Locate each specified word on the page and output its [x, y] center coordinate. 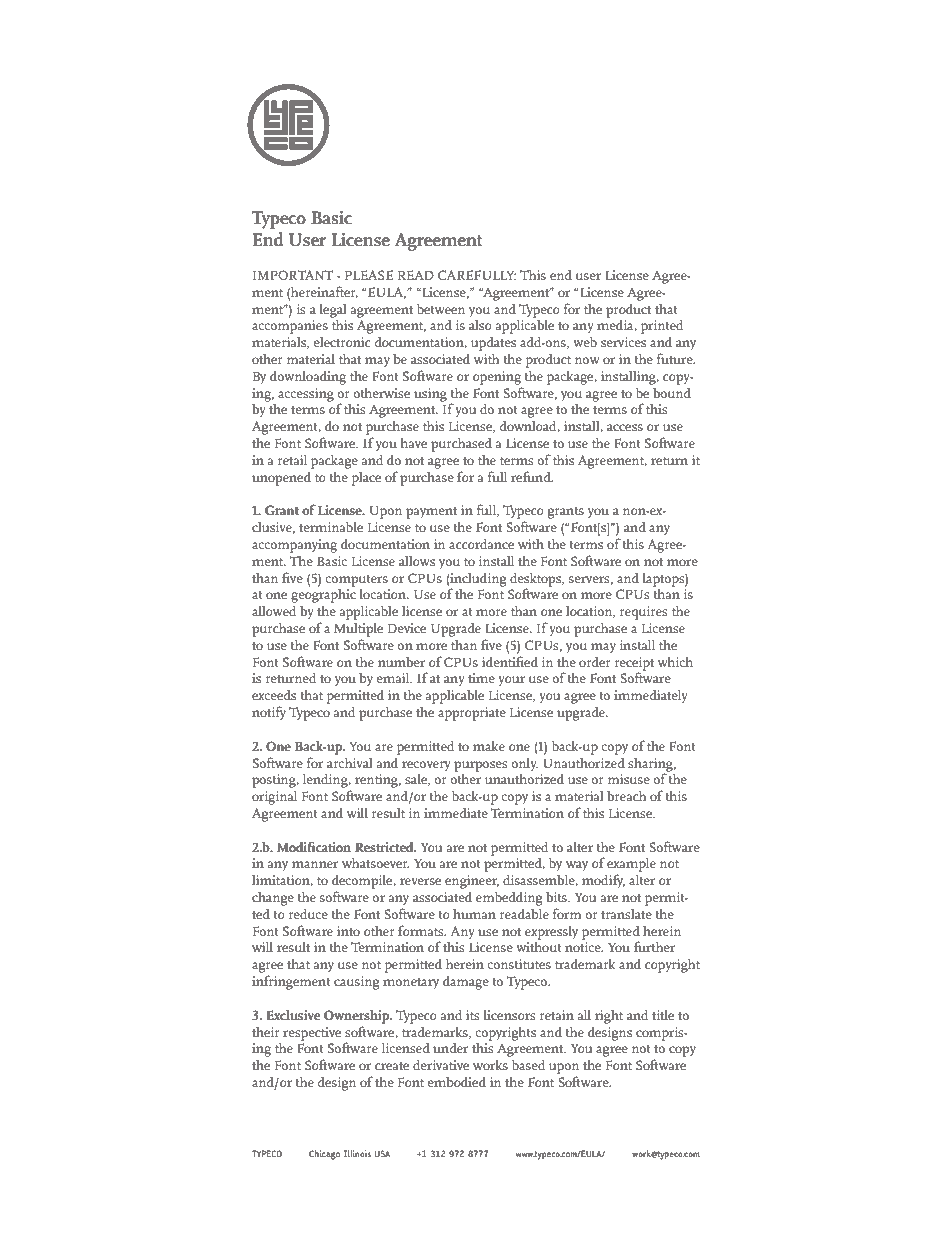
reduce [308, 913]
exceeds [274, 695]
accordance [481, 543]
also [480, 325]
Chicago [324, 1155]
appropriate [472, 714]
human [474, 914]
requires [644, 613]
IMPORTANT [293, 275]
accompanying [294, 546]
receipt [634, 665]
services [623, 342]
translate [626, 914]
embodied [456, 1081]
